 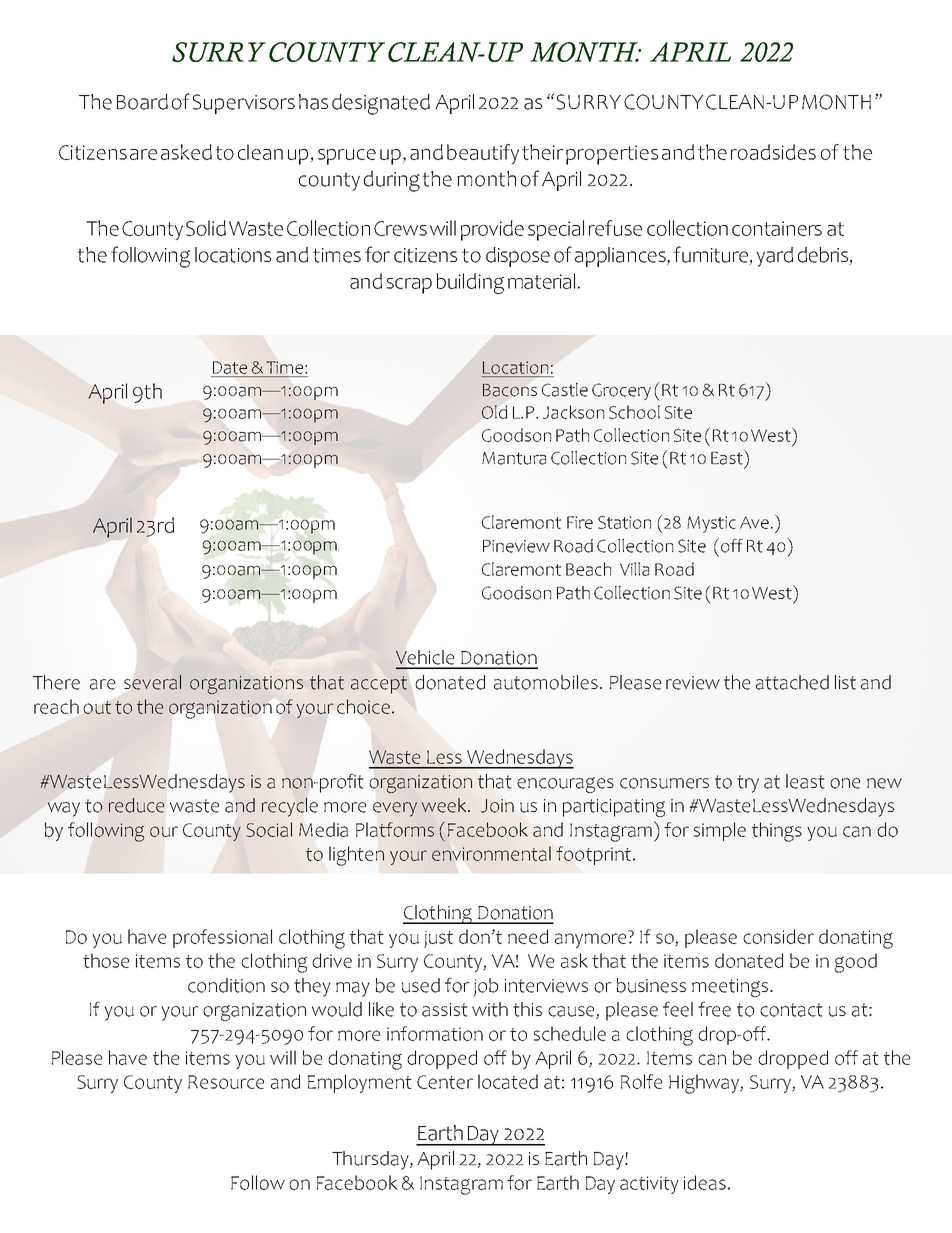 What do you see at coordinates (634, 412) in the image?
I see `School` at bounding box center [634, 412].
